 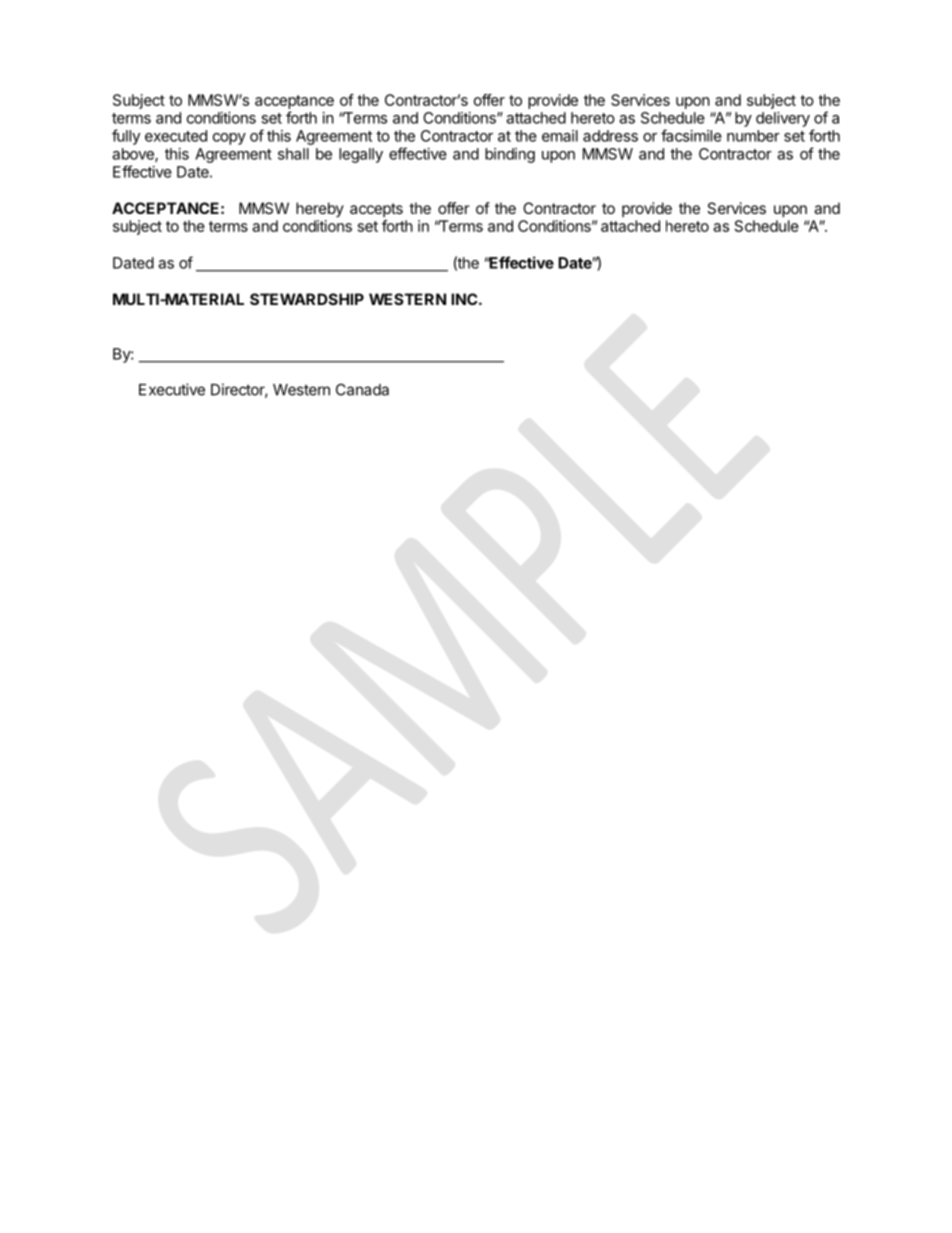 I want to click on legally, so click(x=361, y=155).
